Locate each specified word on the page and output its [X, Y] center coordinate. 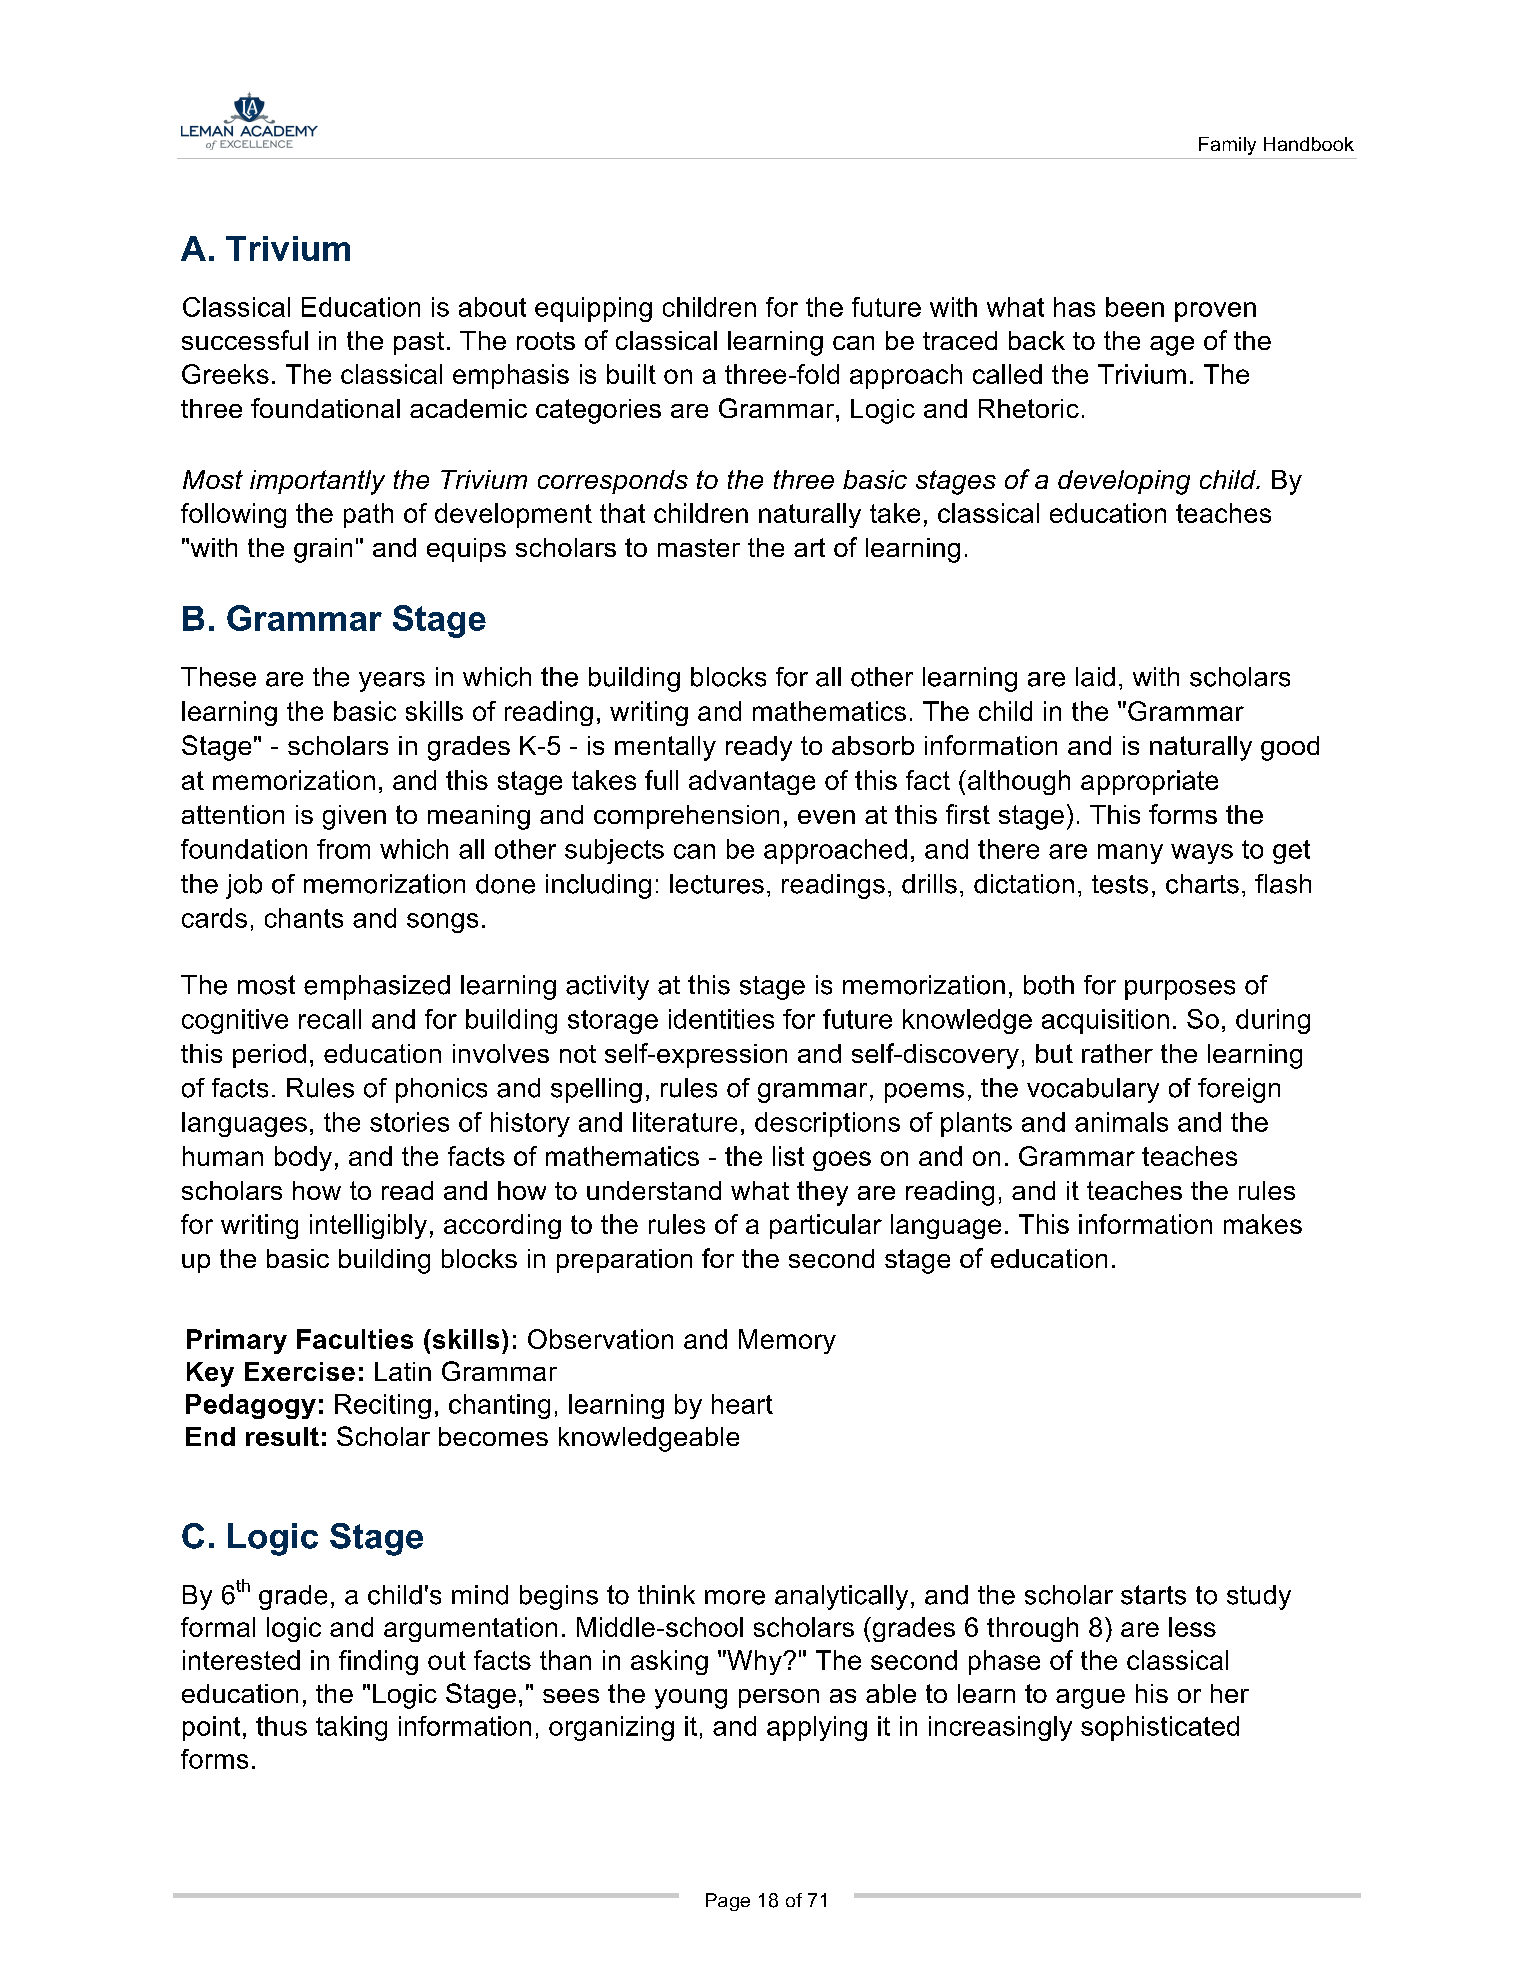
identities [721, 1019]
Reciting [383, 1406]
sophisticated [1160, 1728]
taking [351, 1728]
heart [742, 1404]
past [419, 343]
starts [1153, 1595]
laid [1095, 677]
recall [330, 1019]
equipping [593, 309]
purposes [1180, 990]
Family [1227, 146]
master [699, 548]
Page [728, 1902]
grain [323, 550]
